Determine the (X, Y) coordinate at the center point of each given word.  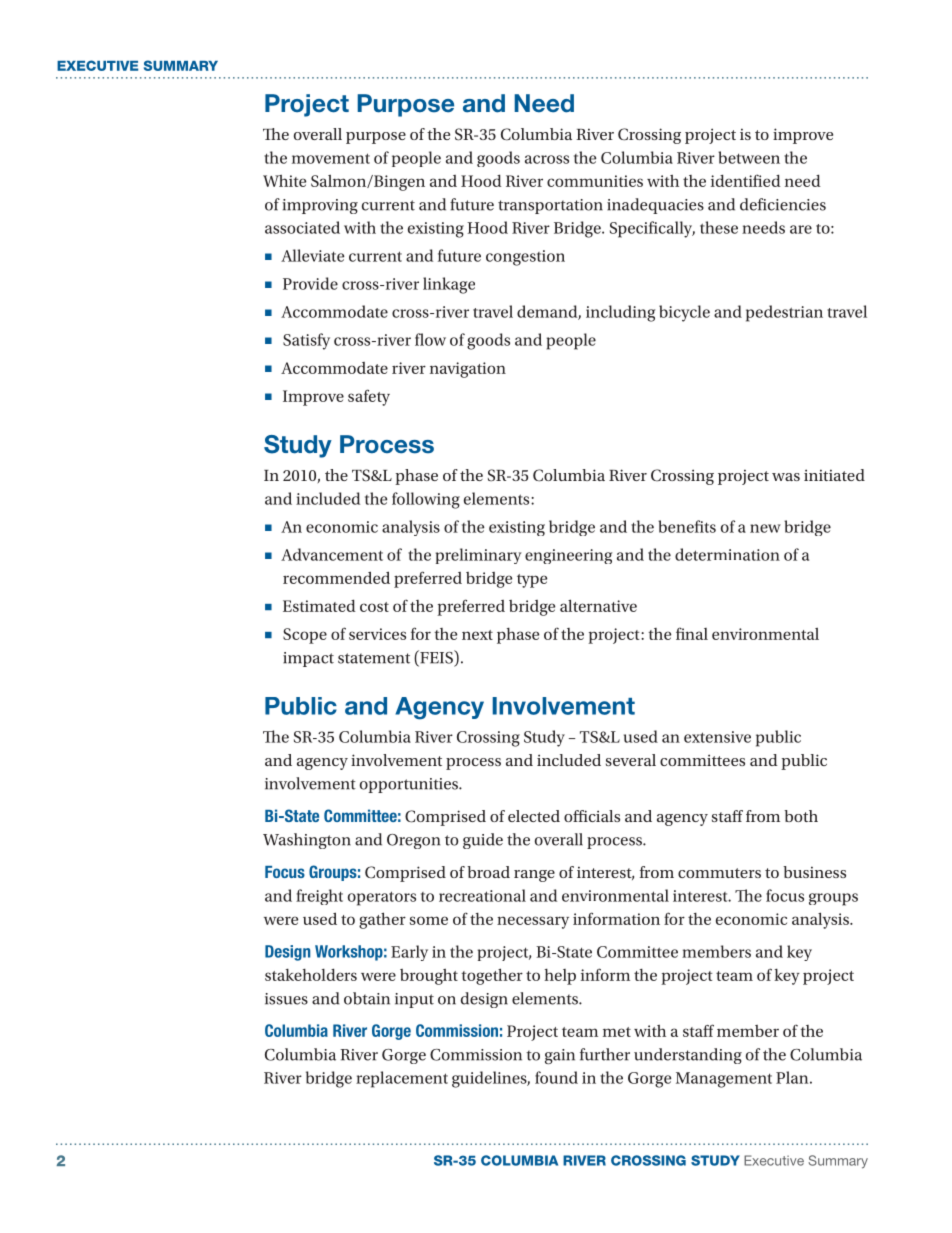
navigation (468, 370)
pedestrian (784, 313)
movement (331, 158)
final (692, 633)
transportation (550, 206)
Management (724, 1080)
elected (534, 816)
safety (369, 397)
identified (746, 180)
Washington (307, 841)
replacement (402, 1079)
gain (560, 1056)
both (801, 816)
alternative (598, 605)
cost (374, 607)
